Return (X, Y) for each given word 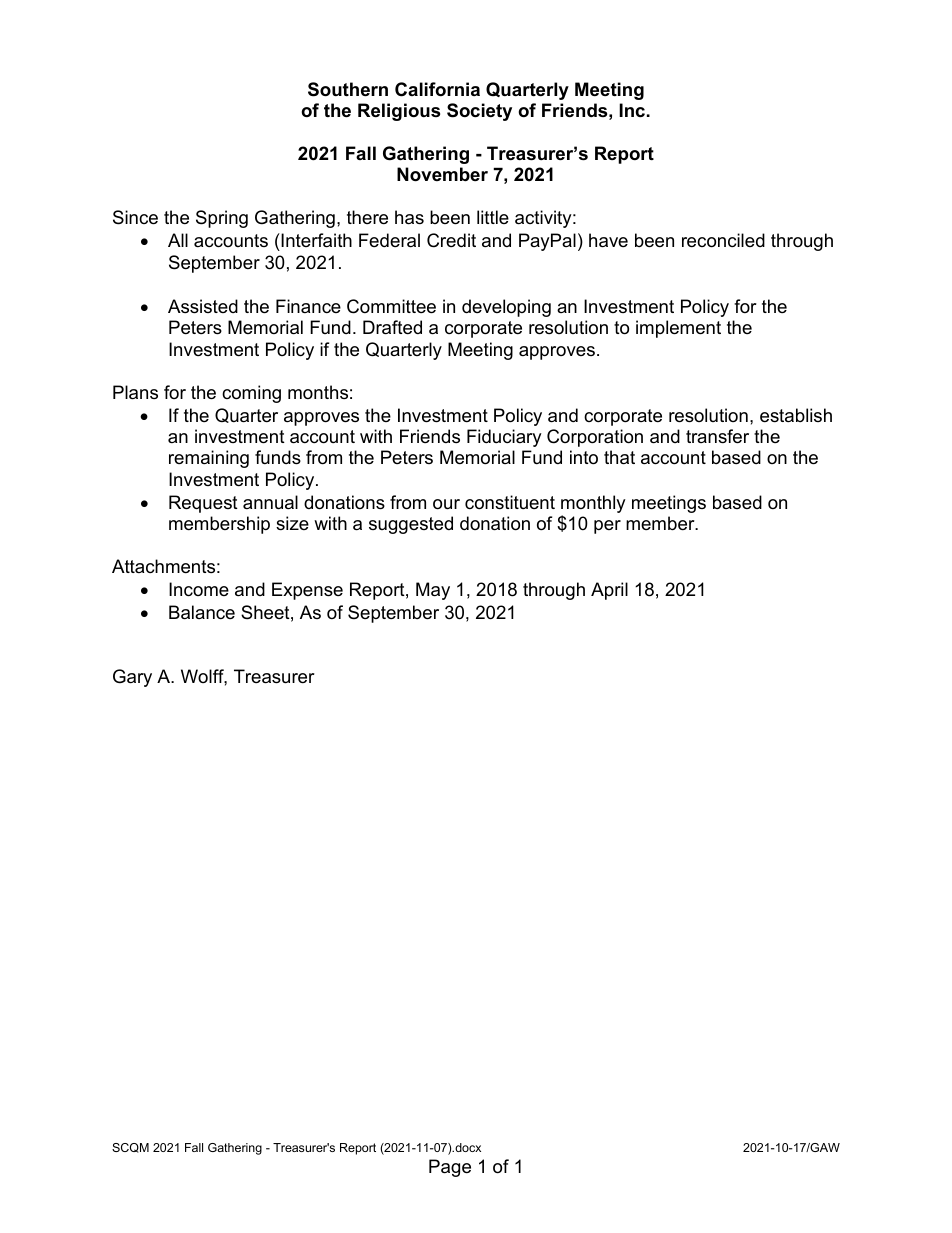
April (609, 591)
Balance (202, 612)
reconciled (723, 240)
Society (479, 112)
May (433, 591)
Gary (132, 678)
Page (450, 1168)
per (607, 527)
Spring (222, 219)
